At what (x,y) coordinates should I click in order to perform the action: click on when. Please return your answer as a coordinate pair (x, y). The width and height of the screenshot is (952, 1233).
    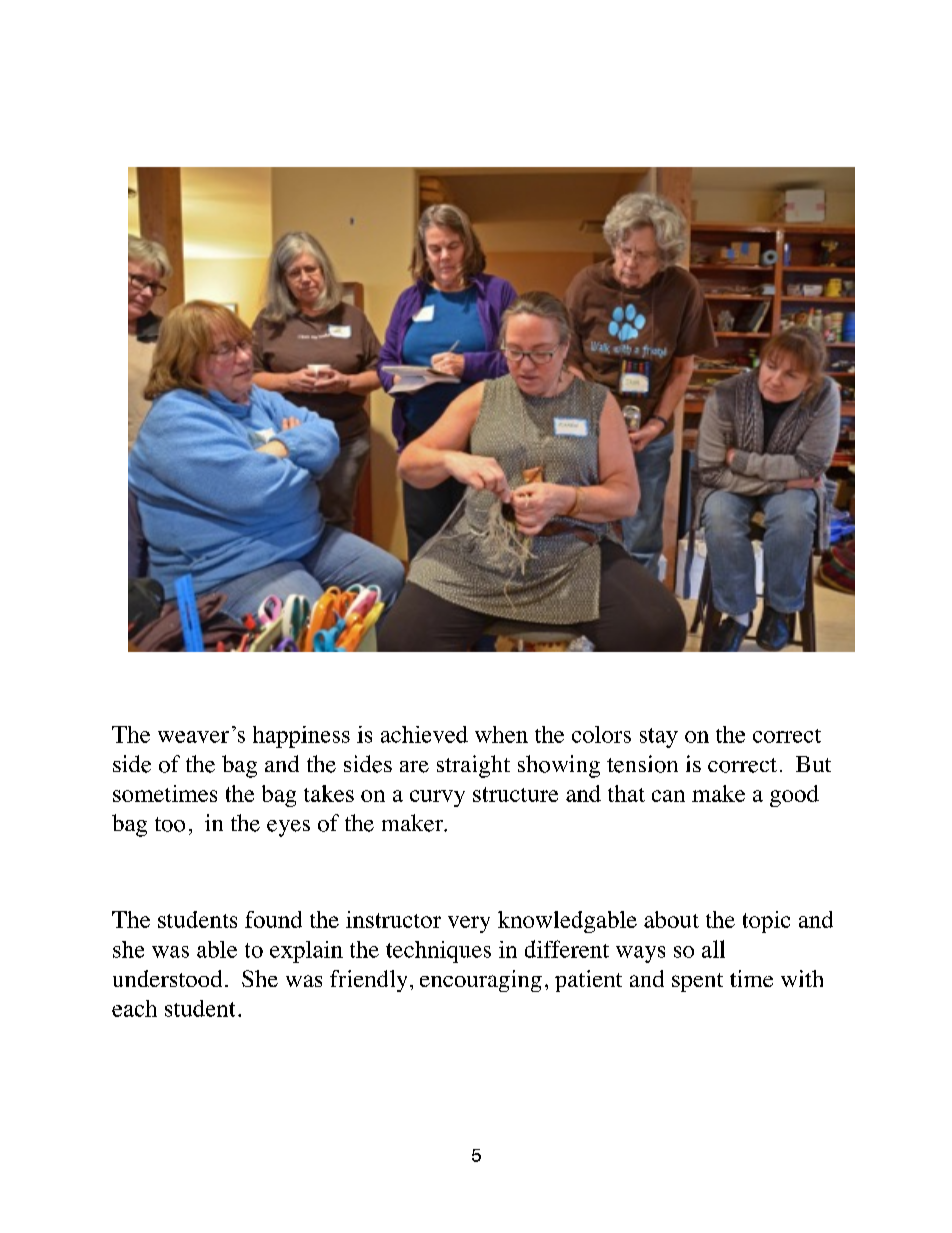
    Looking at the image, I should click on (501, 734).
